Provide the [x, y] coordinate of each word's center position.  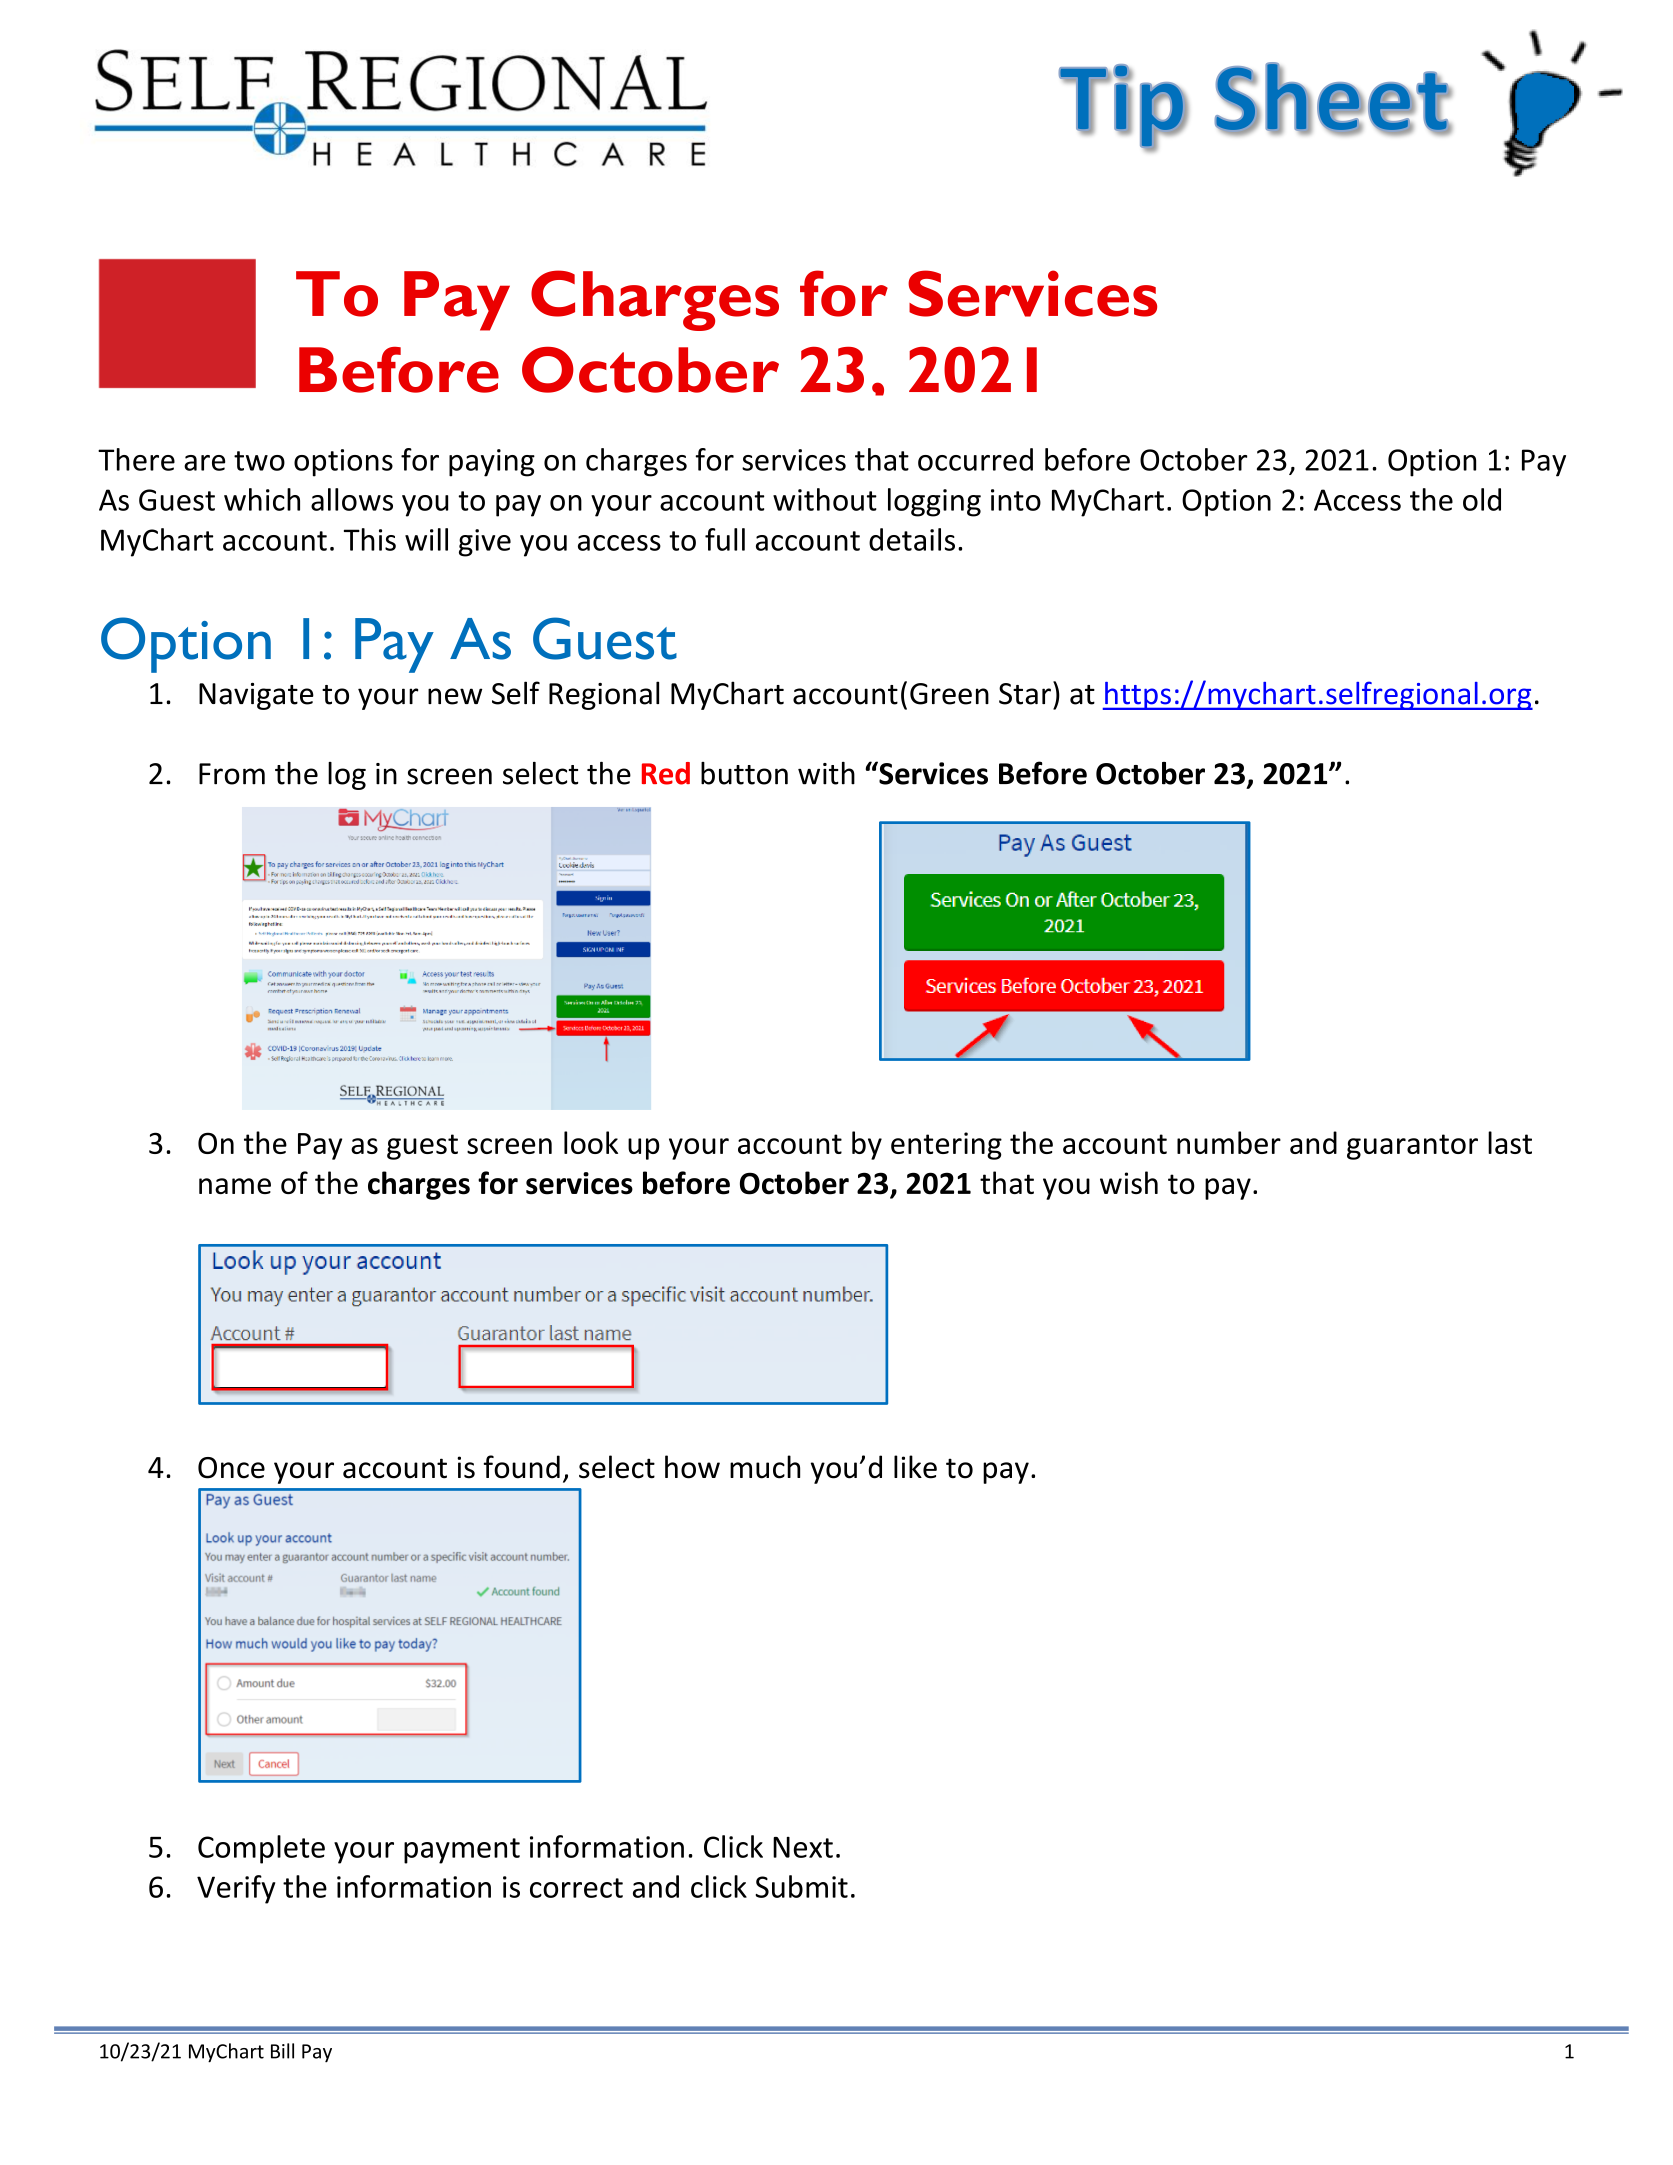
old [1482, 499]
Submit [801, 1886]
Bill [282, 2051]
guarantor [1412, 1147]
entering [946, 1146]
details [912, 539]
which [262, 499]
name [235, 1186]
